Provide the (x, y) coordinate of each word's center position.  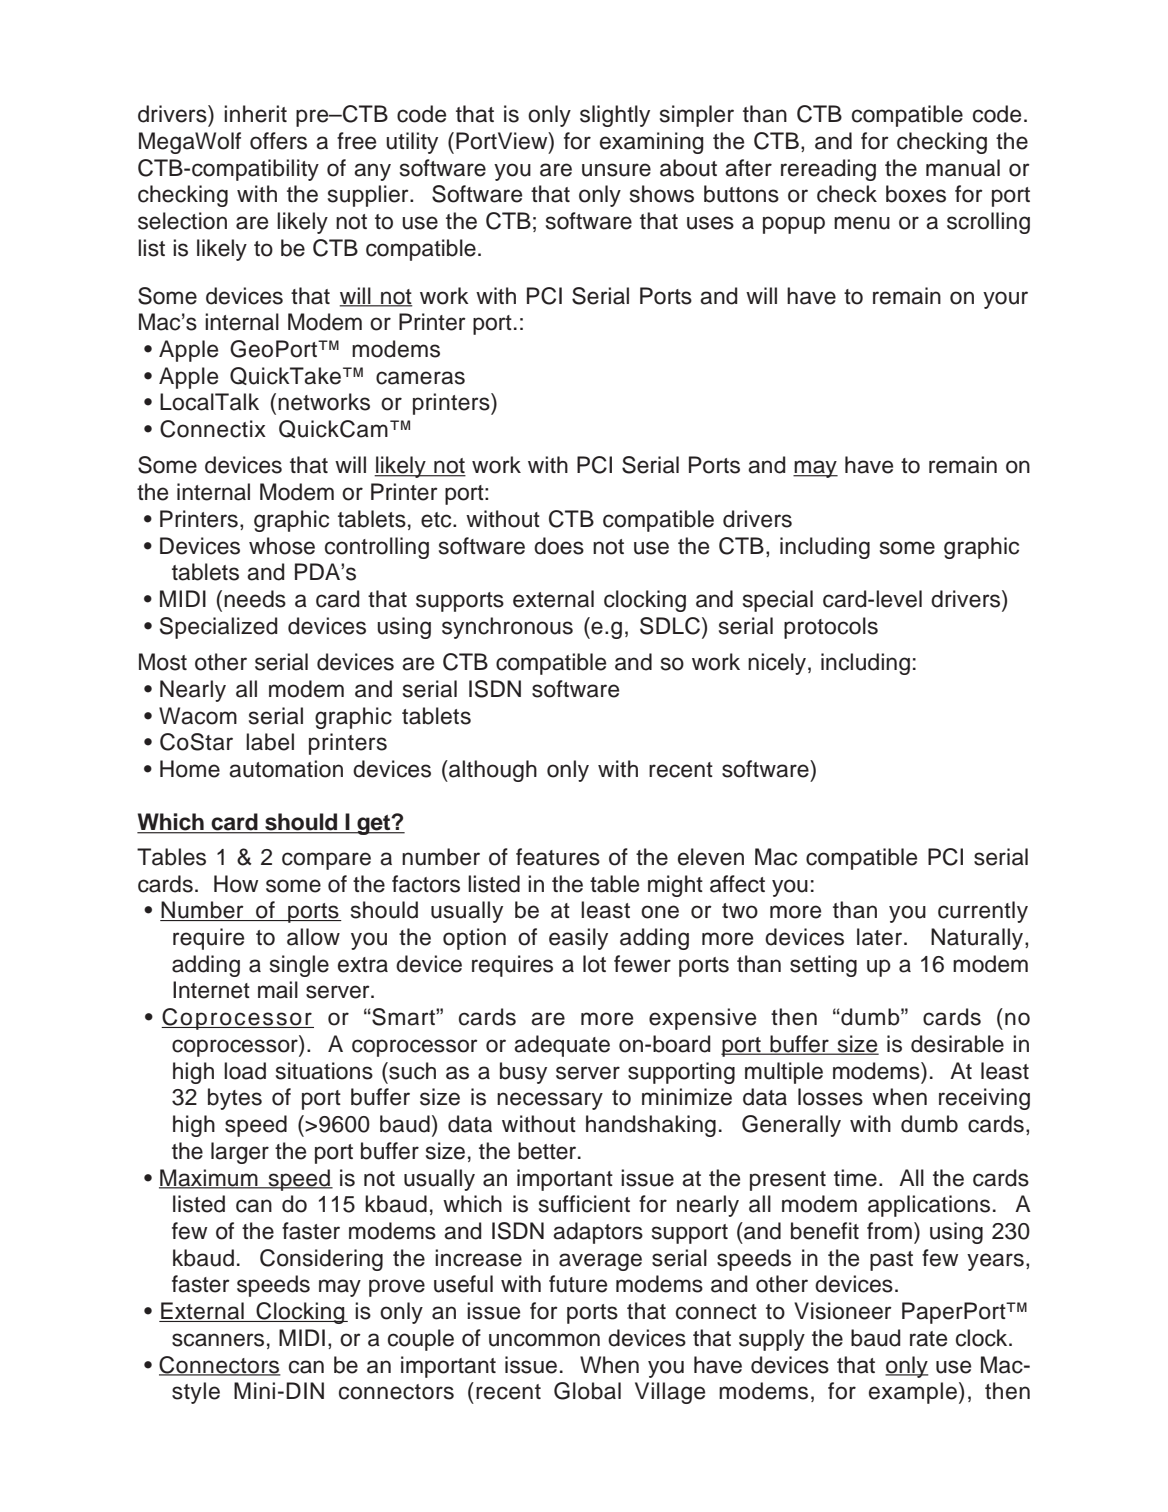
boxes (916, 194)
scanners (218, 1340)
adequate (562, 1046)
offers (278, 141)
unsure (616, 170)
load (245, 1071)
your (1005, 300)
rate (928, 1339)
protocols (831, 628)
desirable (957, 1044)
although (492, 771)
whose (282, 546)
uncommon (544, 1340)
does (559, 546)
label (270, 742)
